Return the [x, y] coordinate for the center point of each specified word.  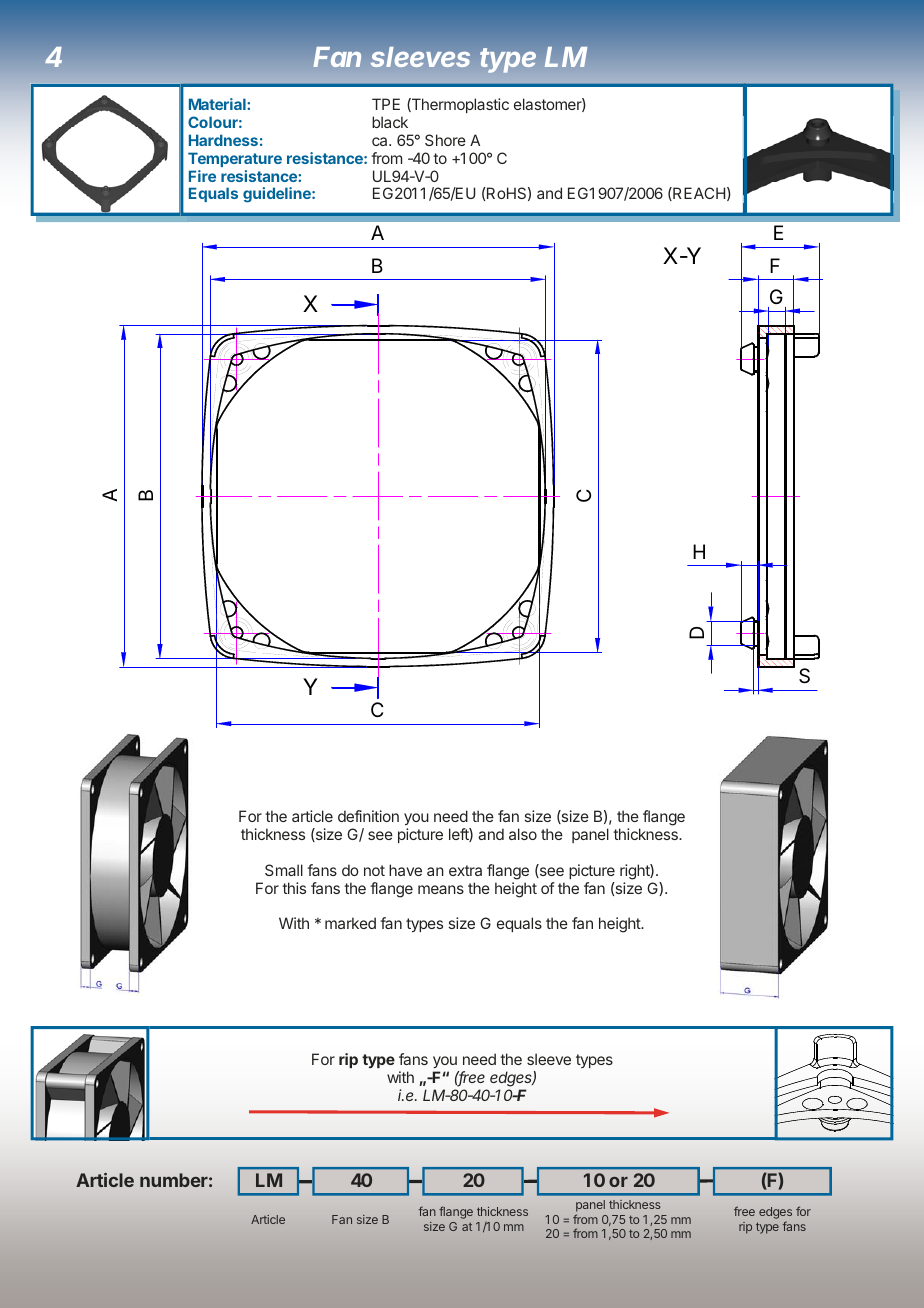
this [294, 888]
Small [284, 870]
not [374, 870]
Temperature [235, 159]
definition [368, 816]
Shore [445, 140]
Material [218, 104]
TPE [386, 104]
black [390, 122]
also [523, 834]
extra [465, 870]
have [405, 870]
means [441, 889]
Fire [202, 176]
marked [350, 923]
